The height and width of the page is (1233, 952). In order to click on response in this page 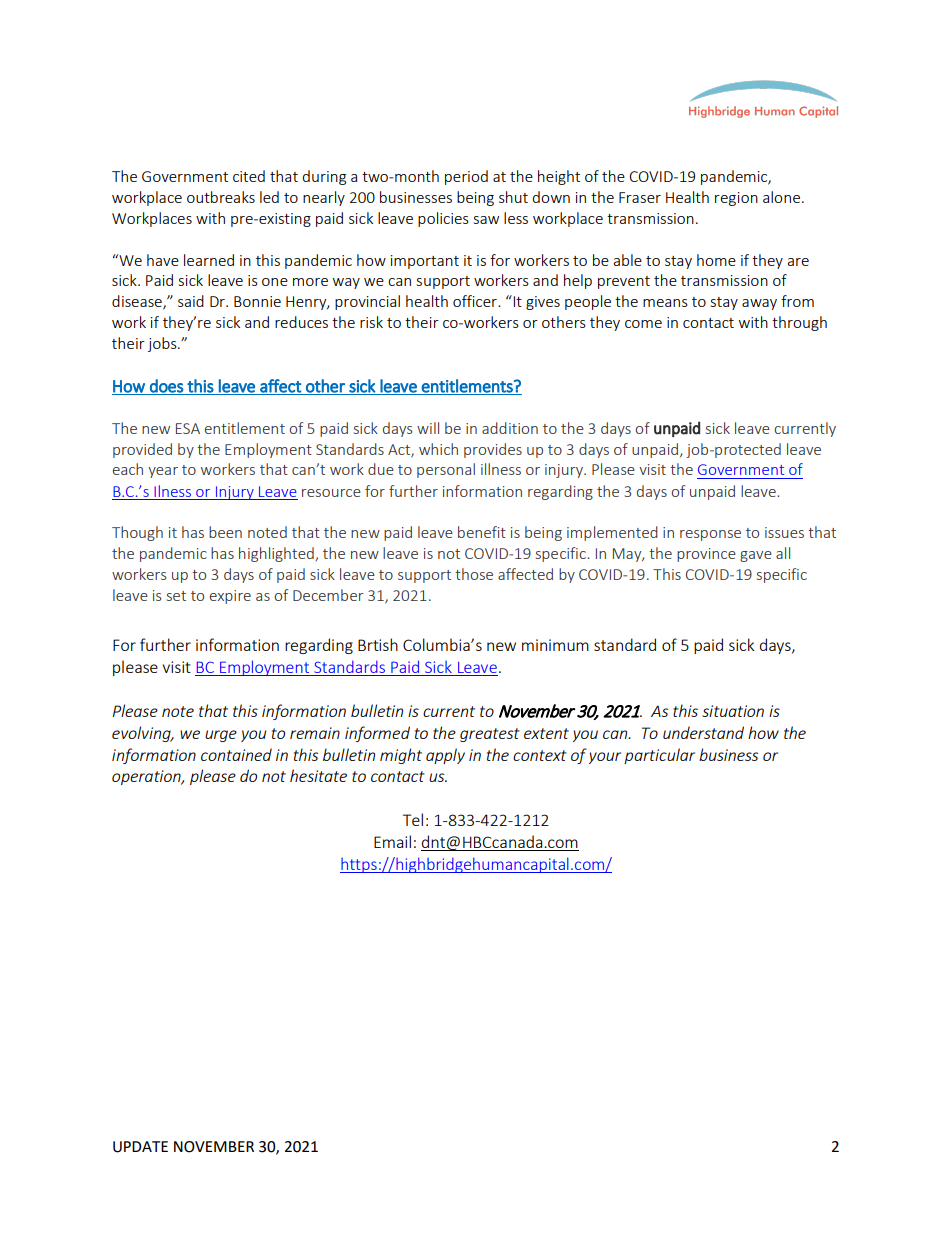, I will do `click(710, 535)`.
